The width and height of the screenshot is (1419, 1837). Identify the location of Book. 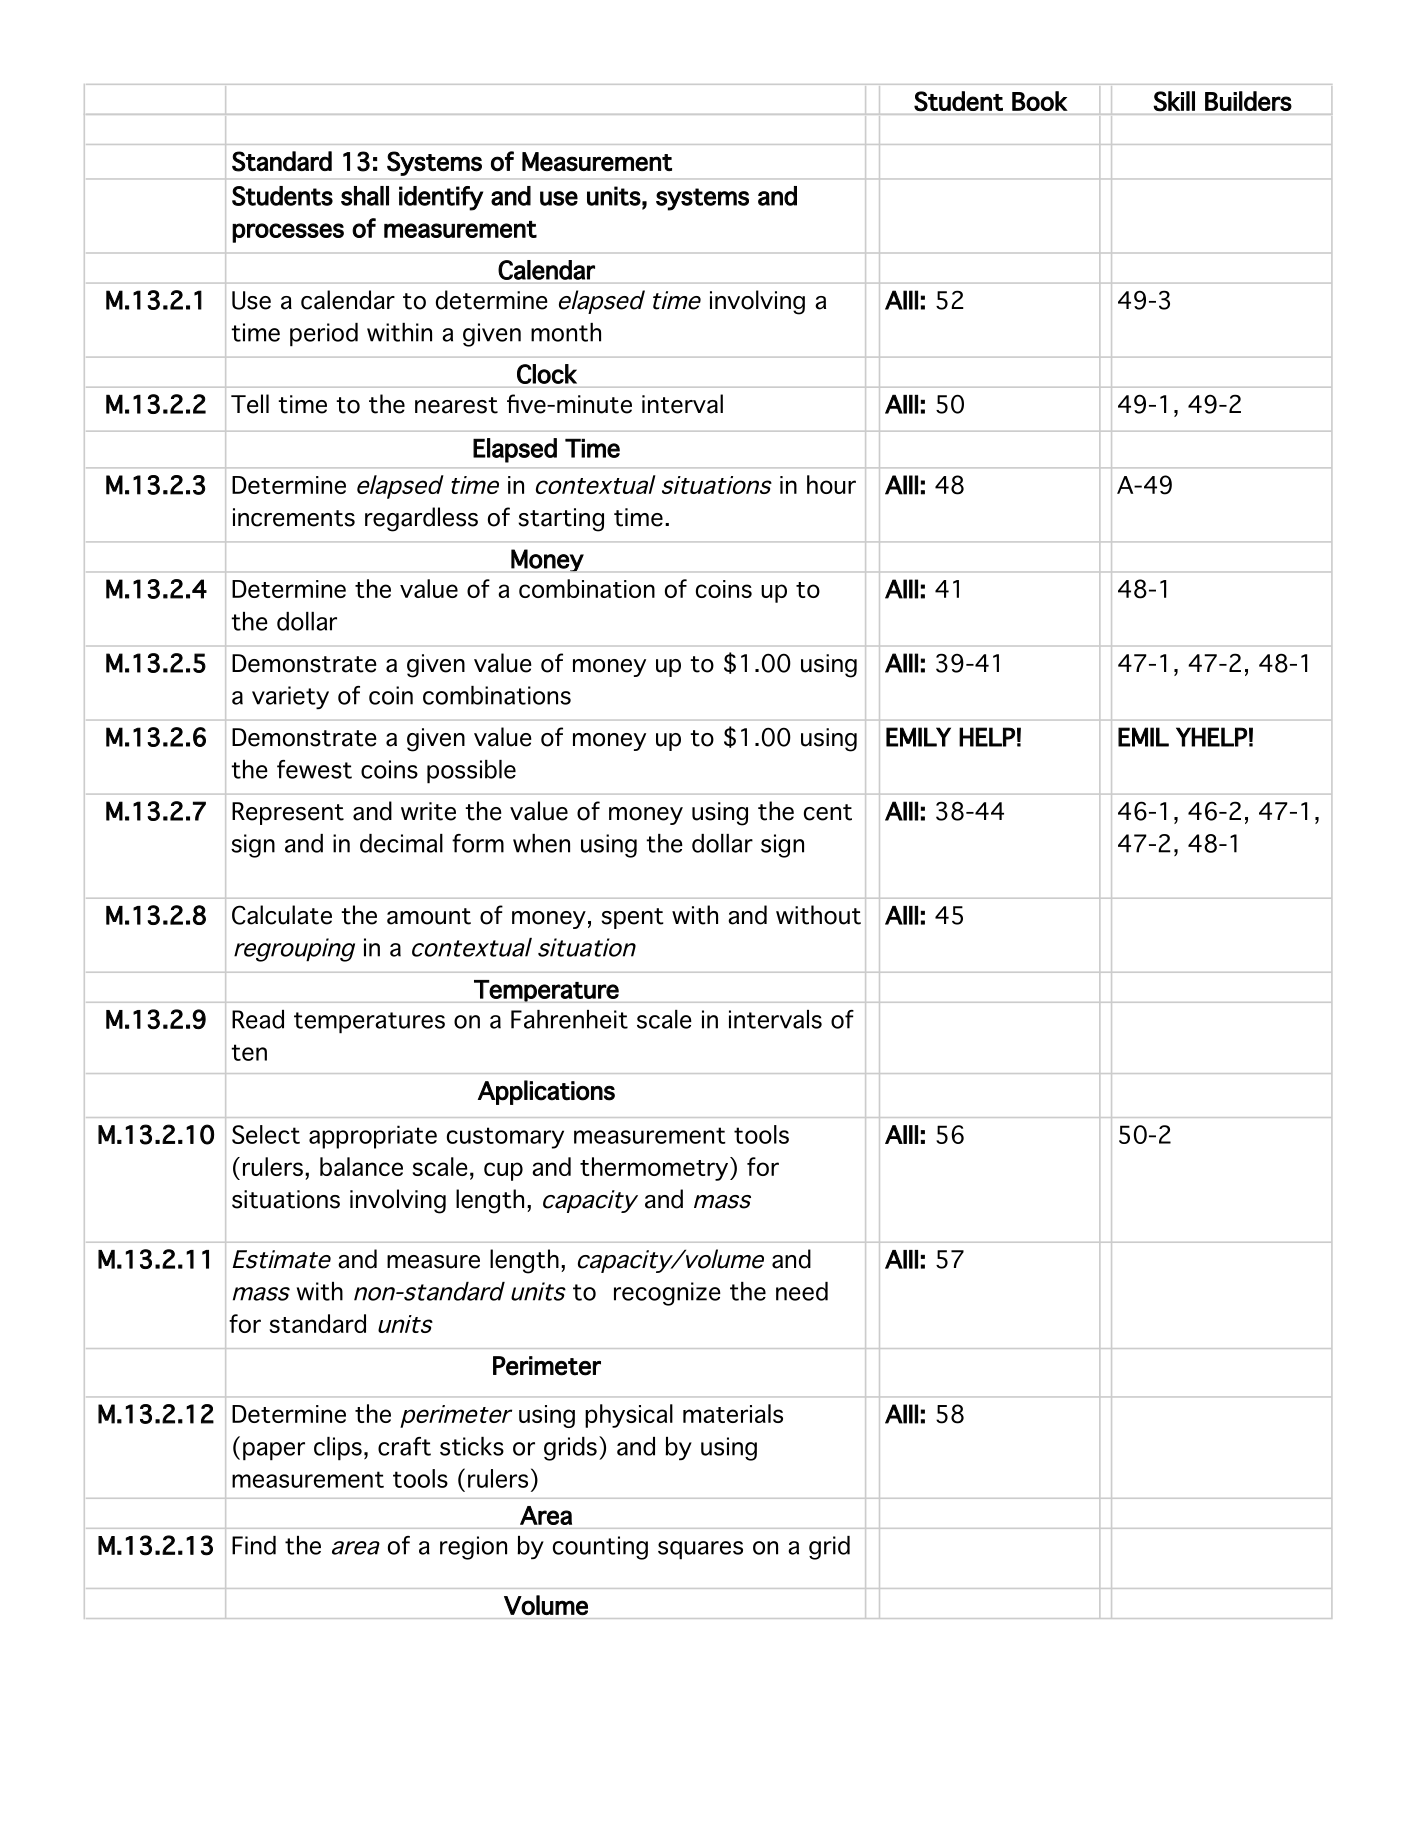
(1039, 101).
